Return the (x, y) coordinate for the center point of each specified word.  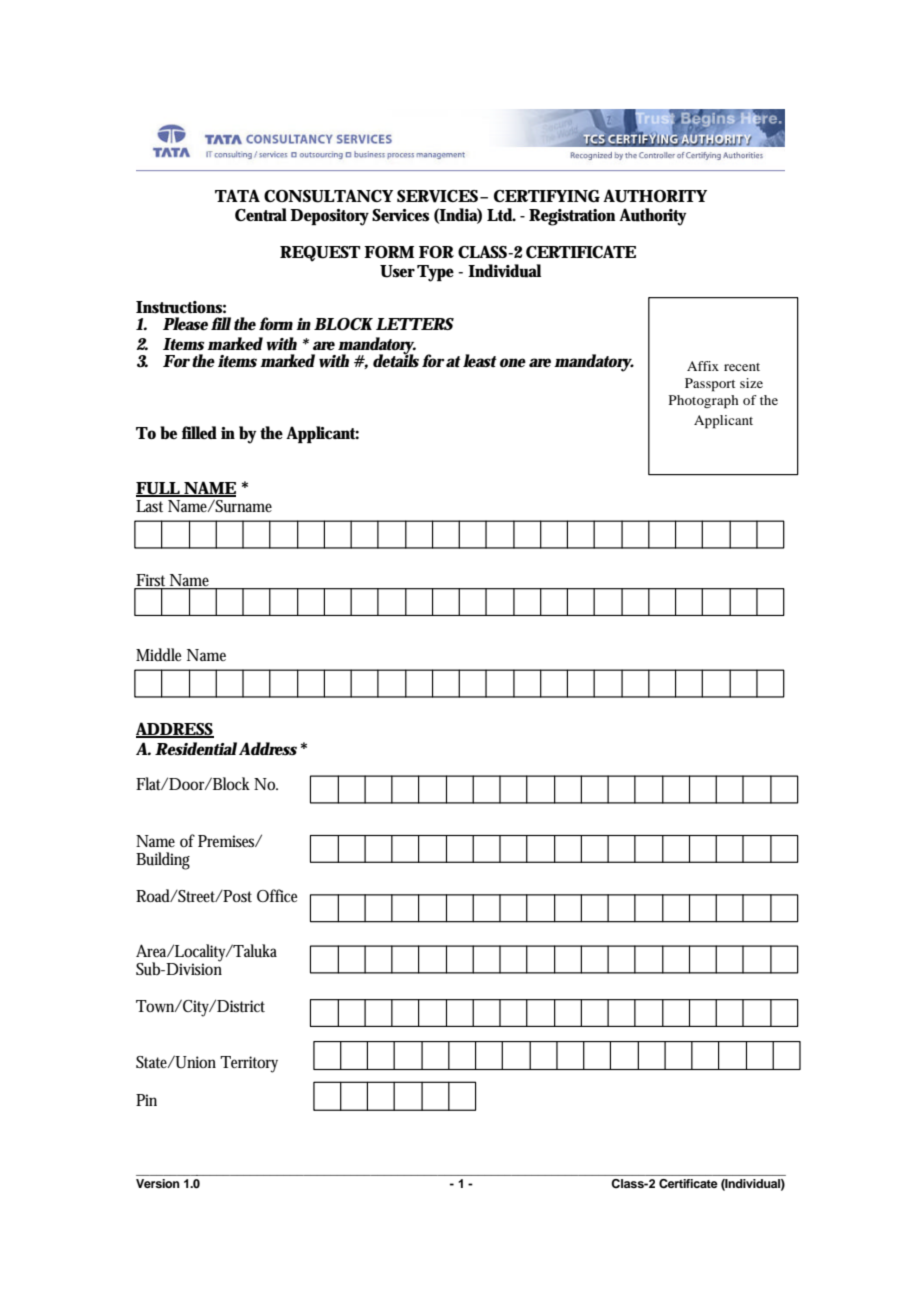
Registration (572, 217)
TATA (237, 195)
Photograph (703, 402)
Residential (196, 748)
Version (158, 1183)
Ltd (501, 214)
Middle (158, 654)
